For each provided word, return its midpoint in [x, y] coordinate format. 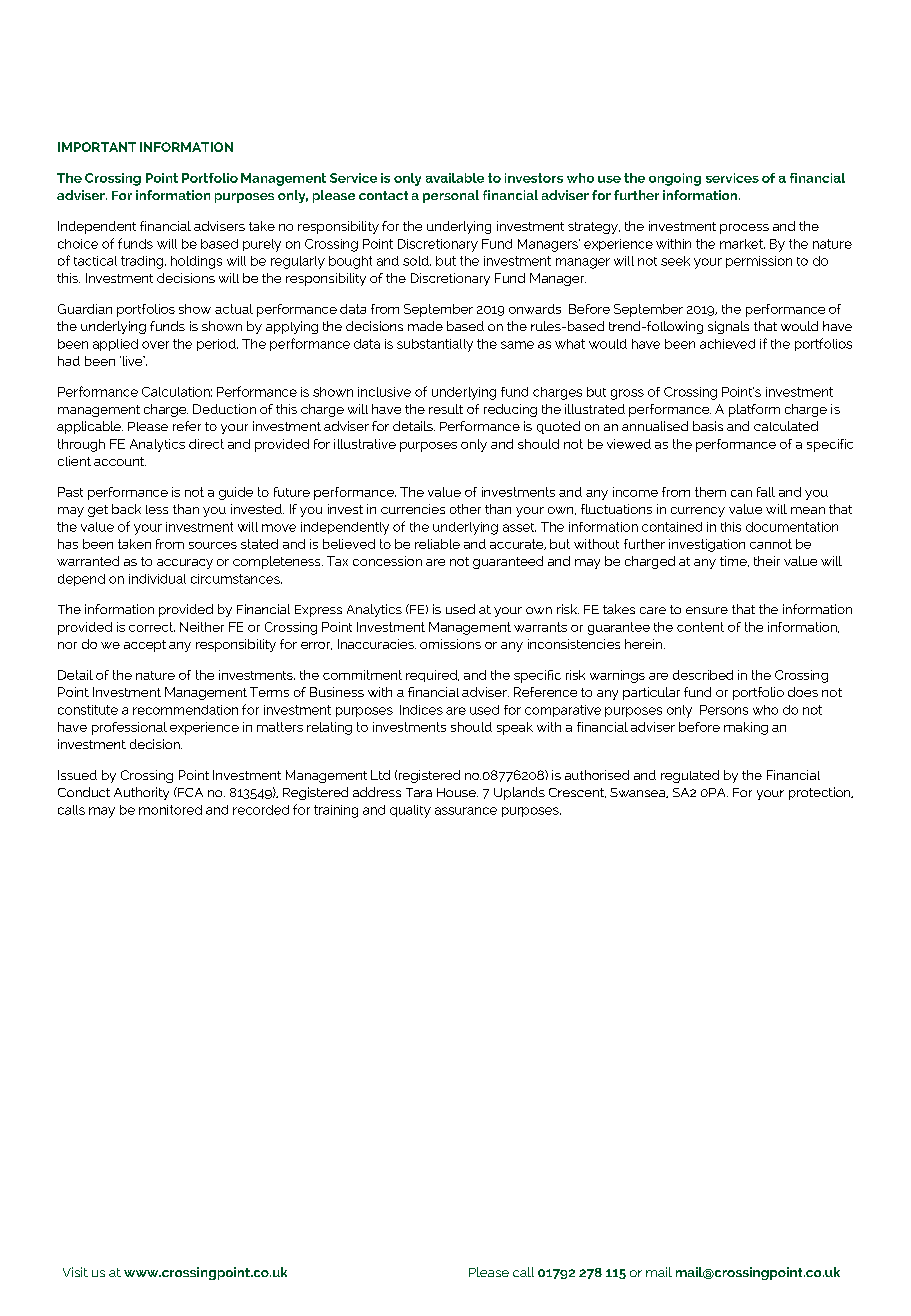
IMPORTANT [97, 147]
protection [821, 793]
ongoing [675, 179]
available [455, 178]
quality [410, 811]
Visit [75, 1272]
